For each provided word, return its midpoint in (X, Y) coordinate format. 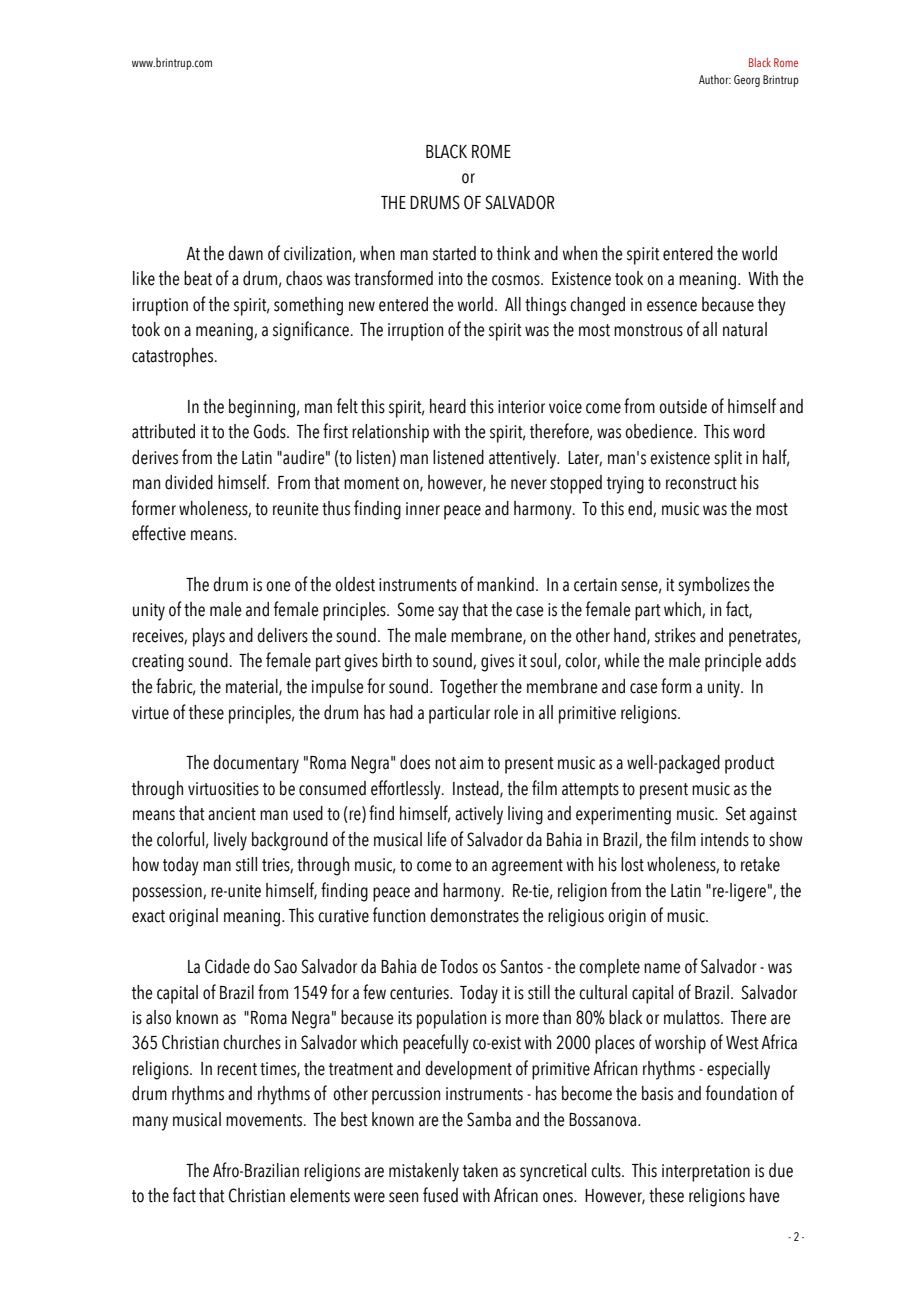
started (454, 253)
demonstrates (474, 915)
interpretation (706, 1173)
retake (760, 864)
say (448, 613)
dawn (245, 253)
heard (448, 406)
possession (168, 893)
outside (683, 406)
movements (265, 1120)
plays (209, 637)
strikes (675, 635)
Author (715, 79)
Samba (489, 1119)
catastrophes (174, 357)
